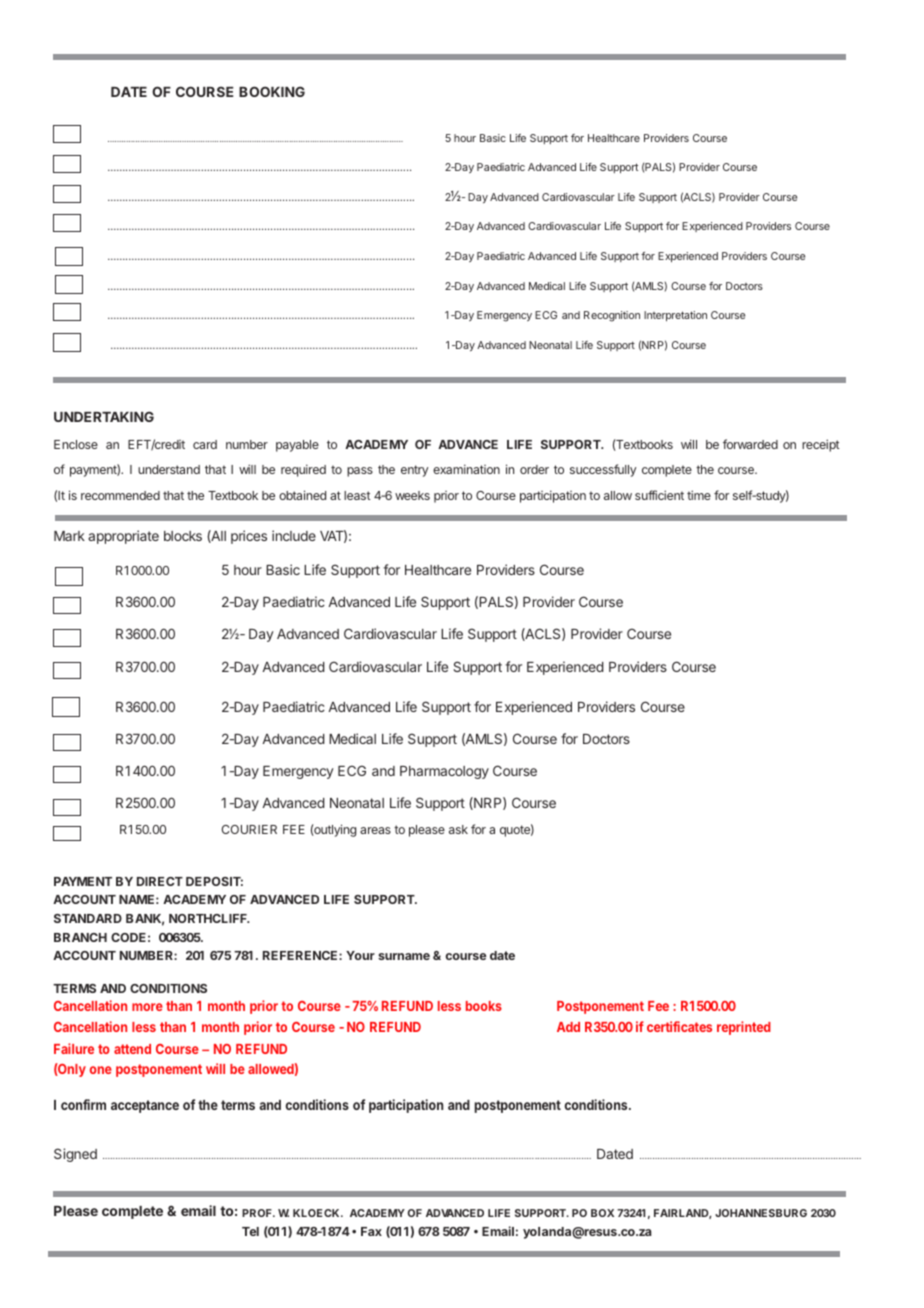 The image size is (924, 1308). I want to click on reprinted, so click(744, 1028).
